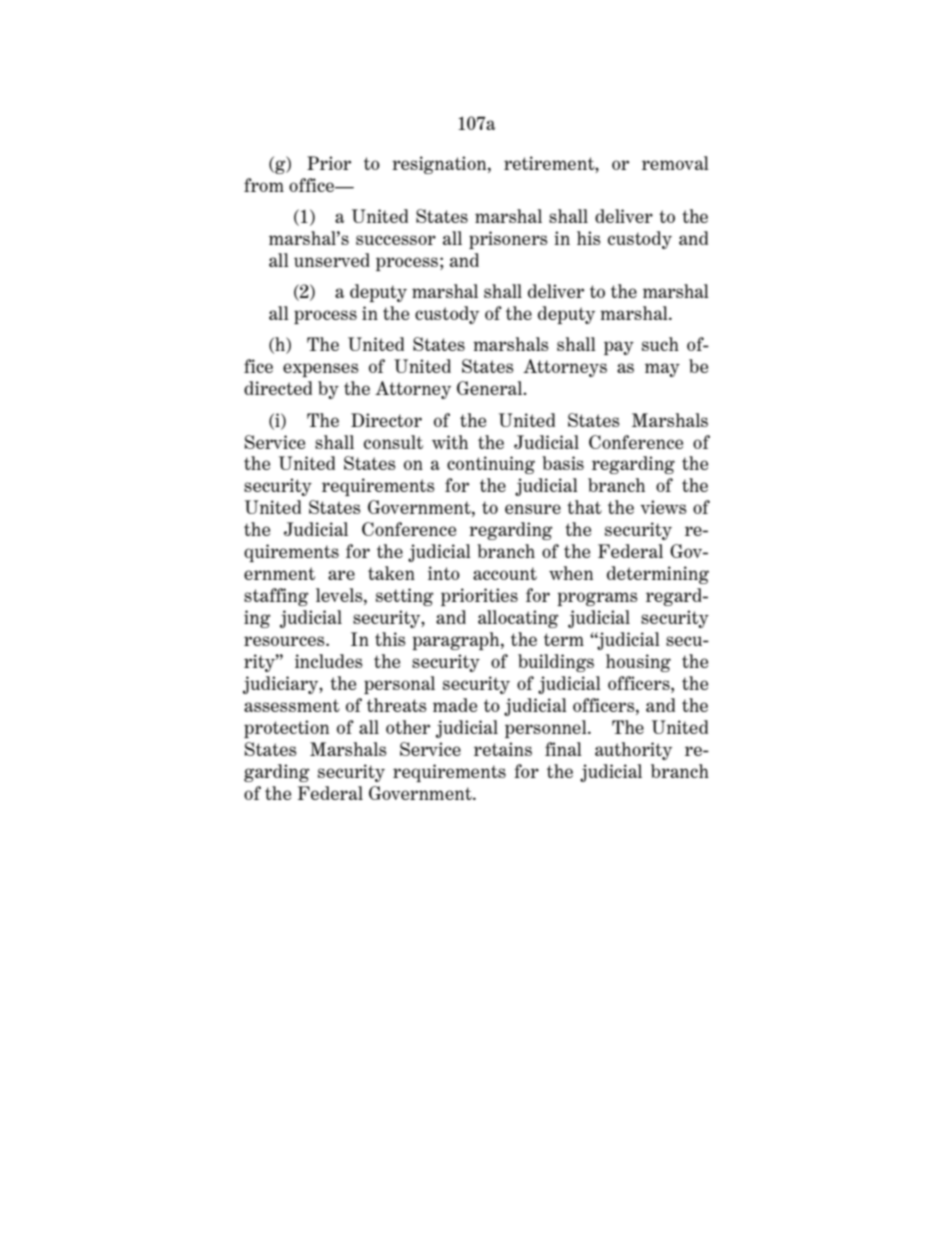 Image resolution: width=952 pixels, height=1233 pixels. Describe the element at coordinates (455, 705) in the document. I see `made` at that location.
